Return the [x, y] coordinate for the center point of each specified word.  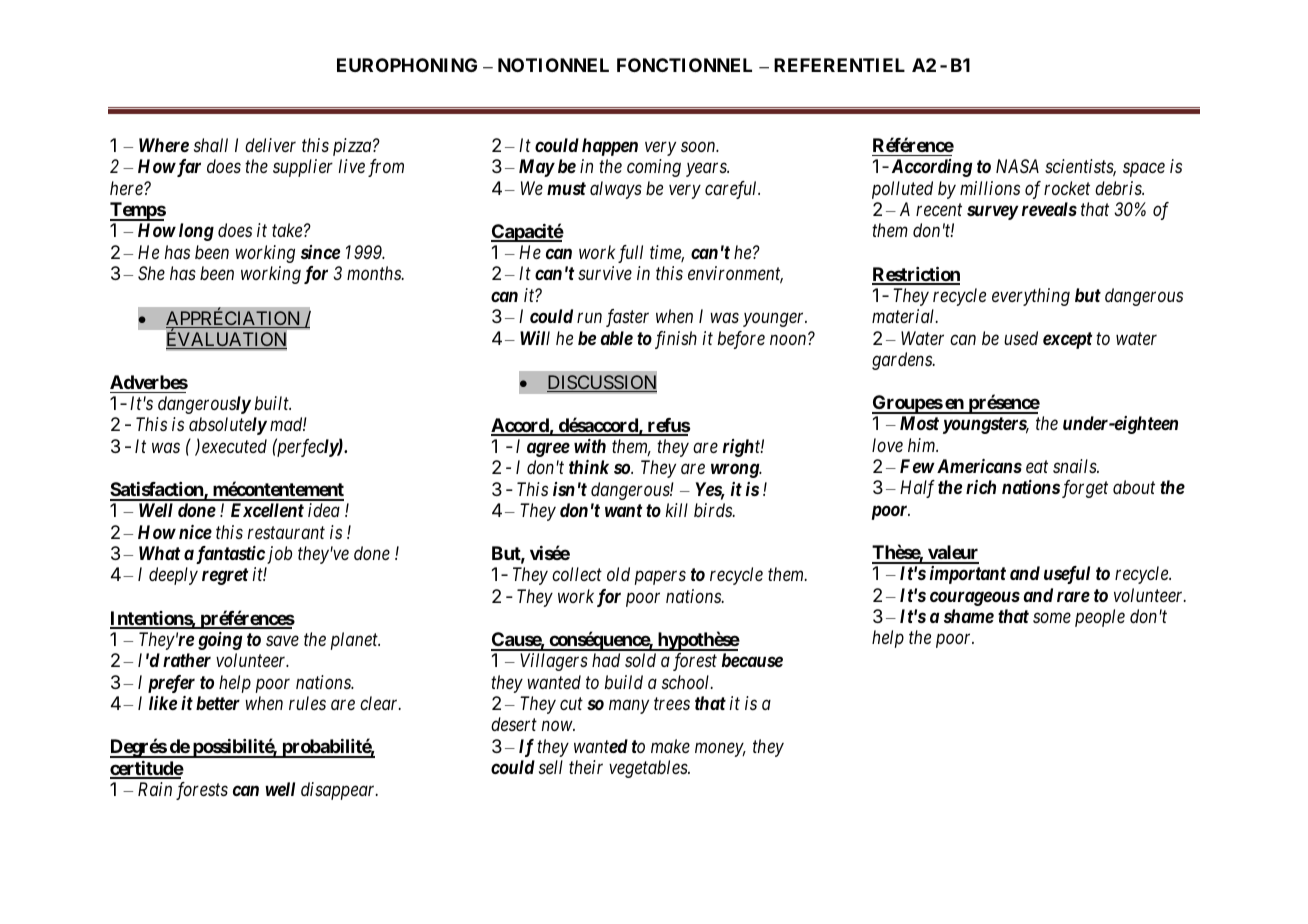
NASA [1017, 166]
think [589, 467]
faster [627, 318]
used [1021, 338]
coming [654, 168]
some [1052, 618]
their [586, 767]
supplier [303, 168]
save [282, 641]
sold [640, 660]
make [670, 746]
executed [234, 446]
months [375, 273]
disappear [339, 791]
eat [1037, 467]
